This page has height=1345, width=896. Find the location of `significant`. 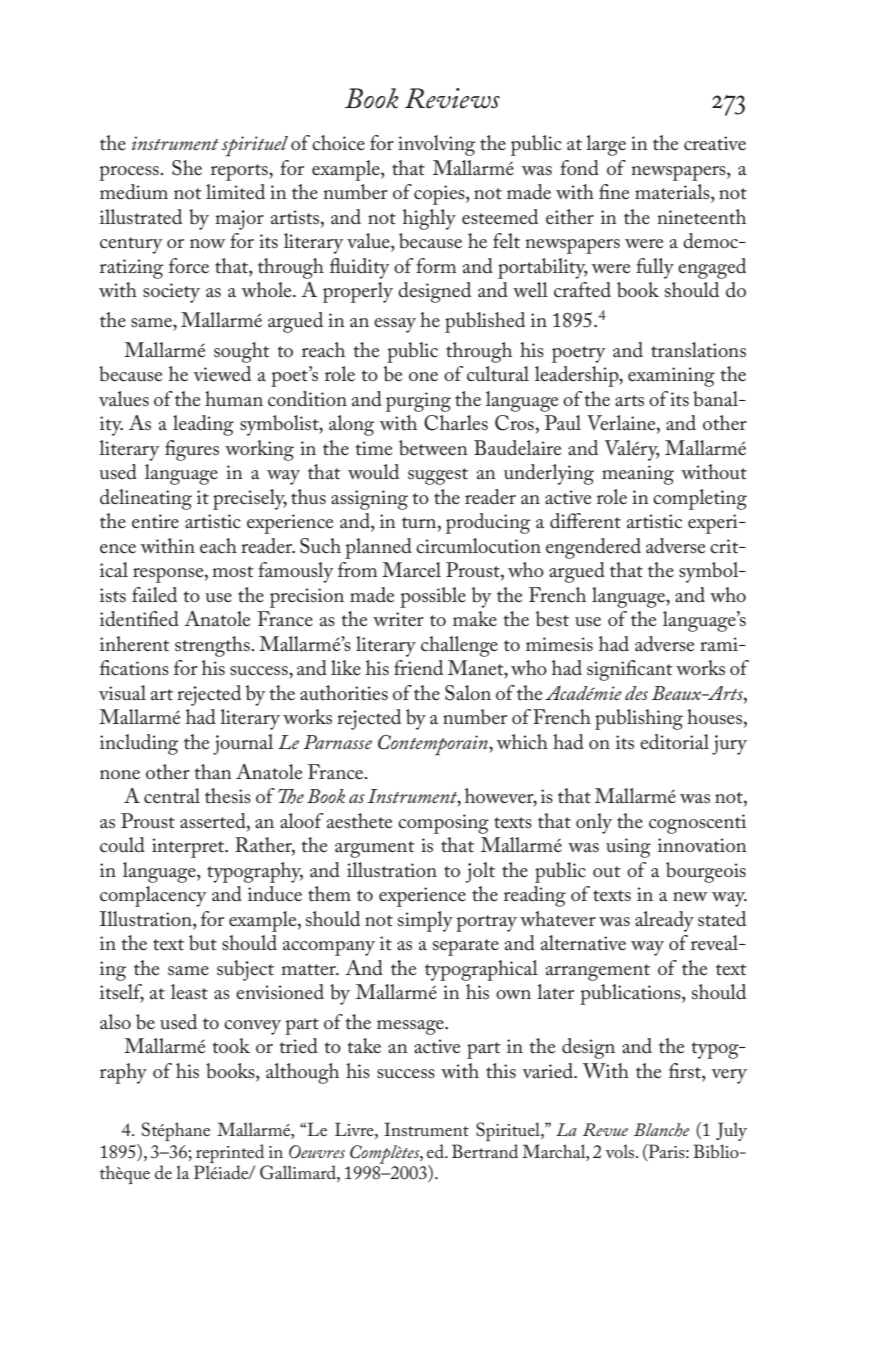

significant is located at coordinates (630, 670).
